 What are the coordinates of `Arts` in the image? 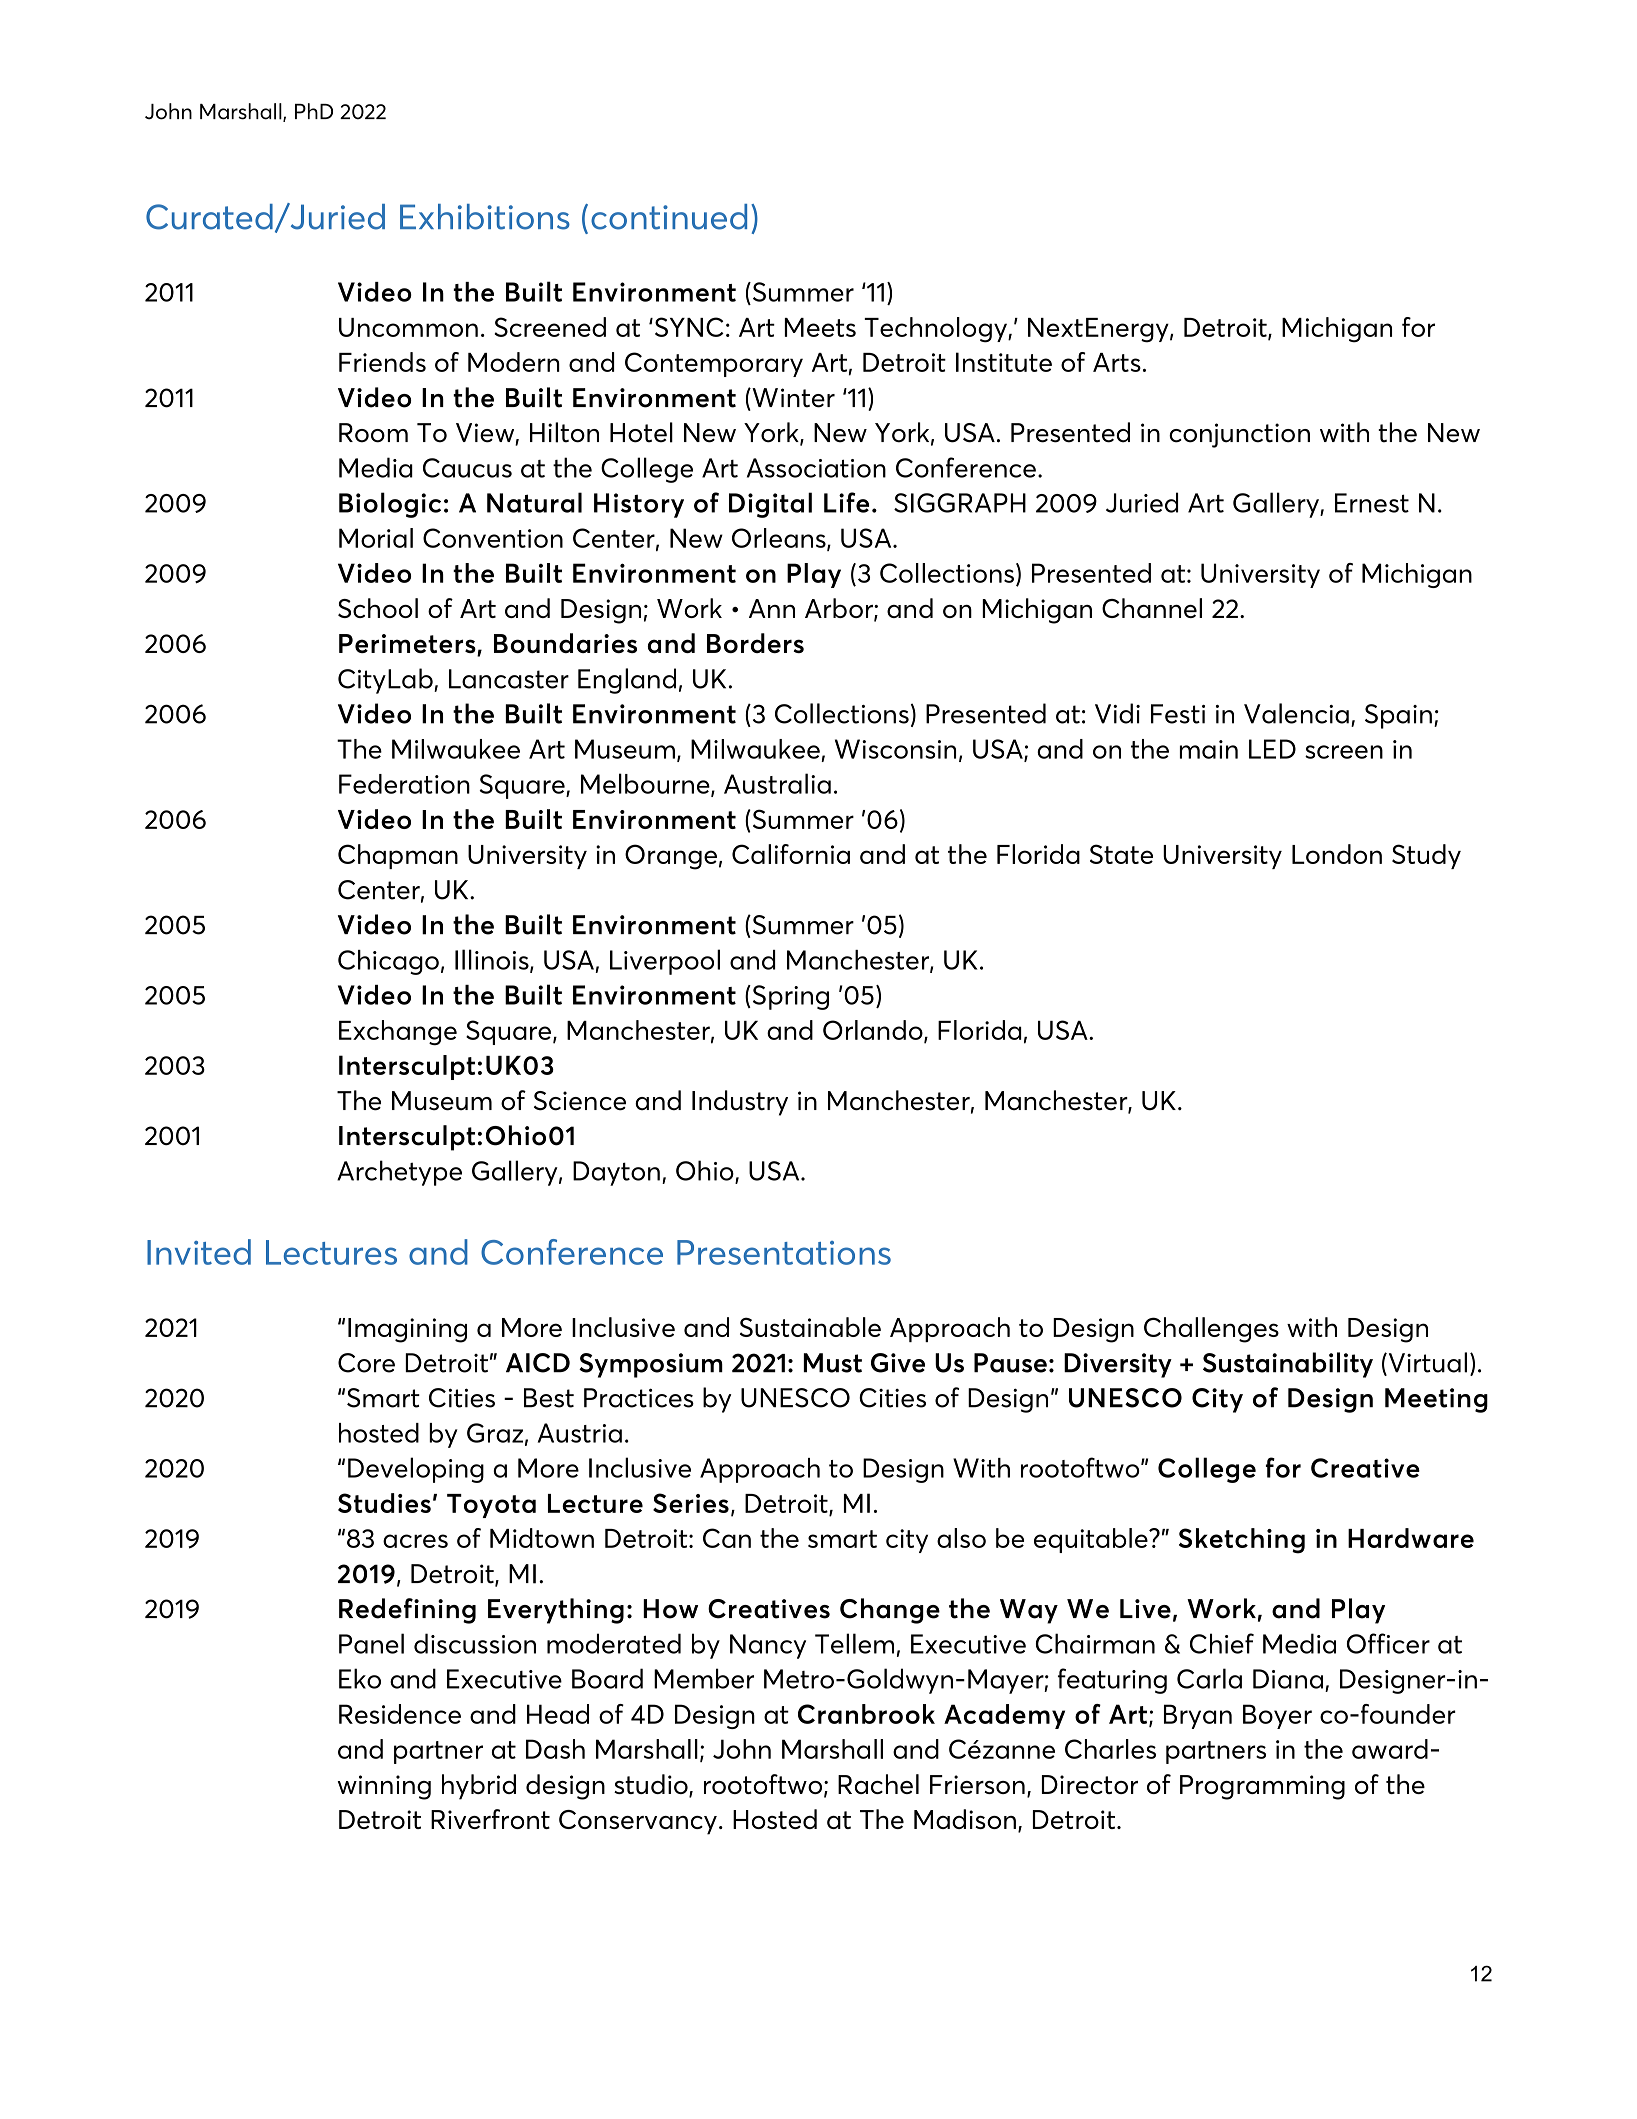 It's located at (1117, 362).
